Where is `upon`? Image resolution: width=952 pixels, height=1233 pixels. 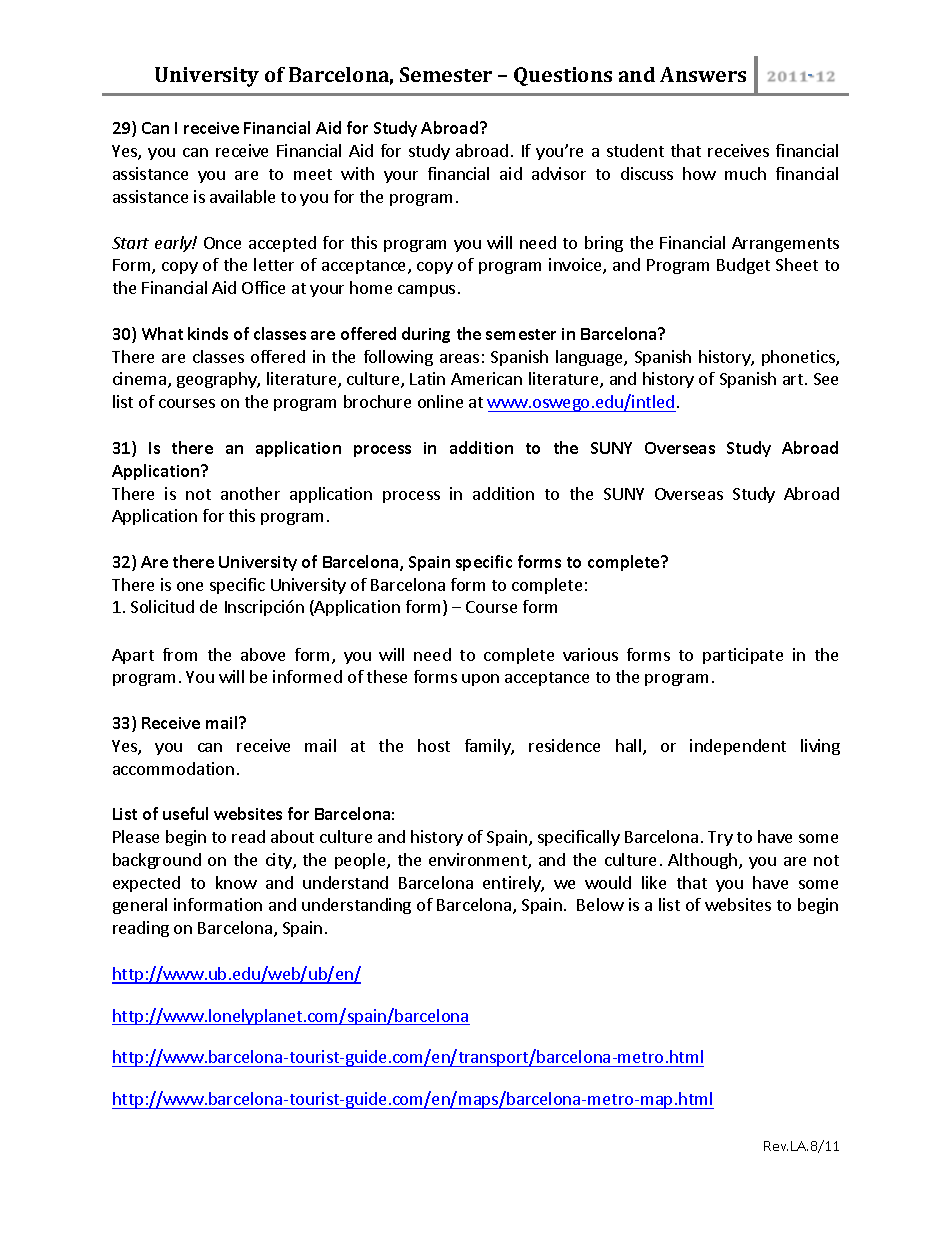
upon is located at coordinates (480, 680).
